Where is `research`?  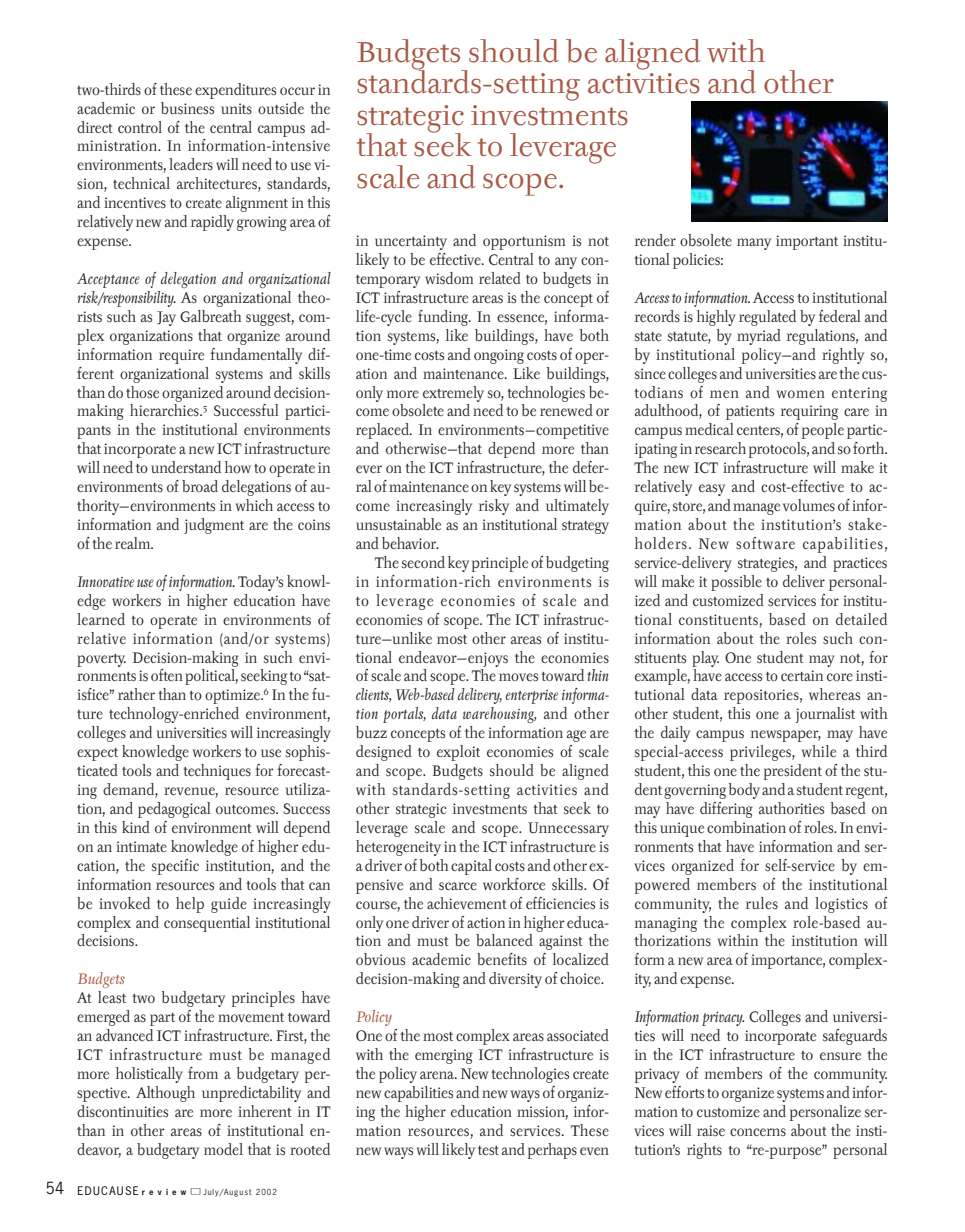
research is located at coordinates (720, 448).
